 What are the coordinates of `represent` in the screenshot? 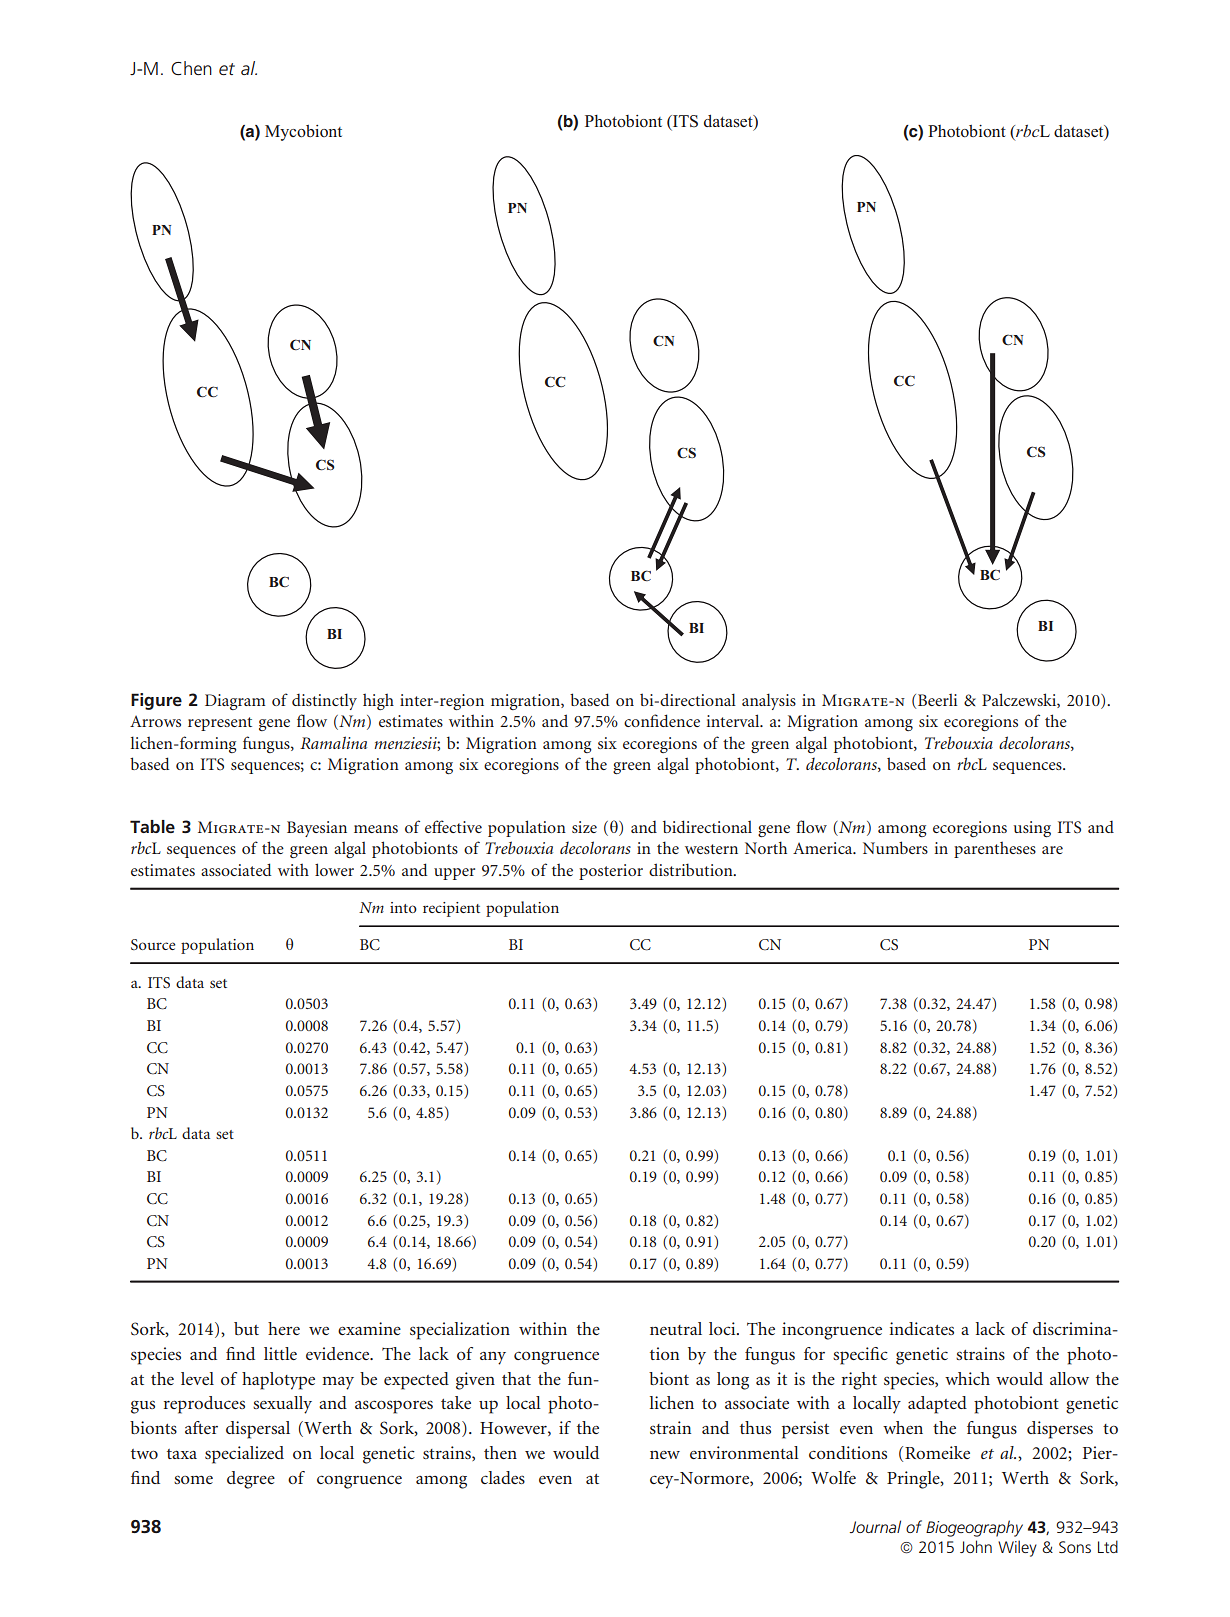 It's located at (220, 724).
